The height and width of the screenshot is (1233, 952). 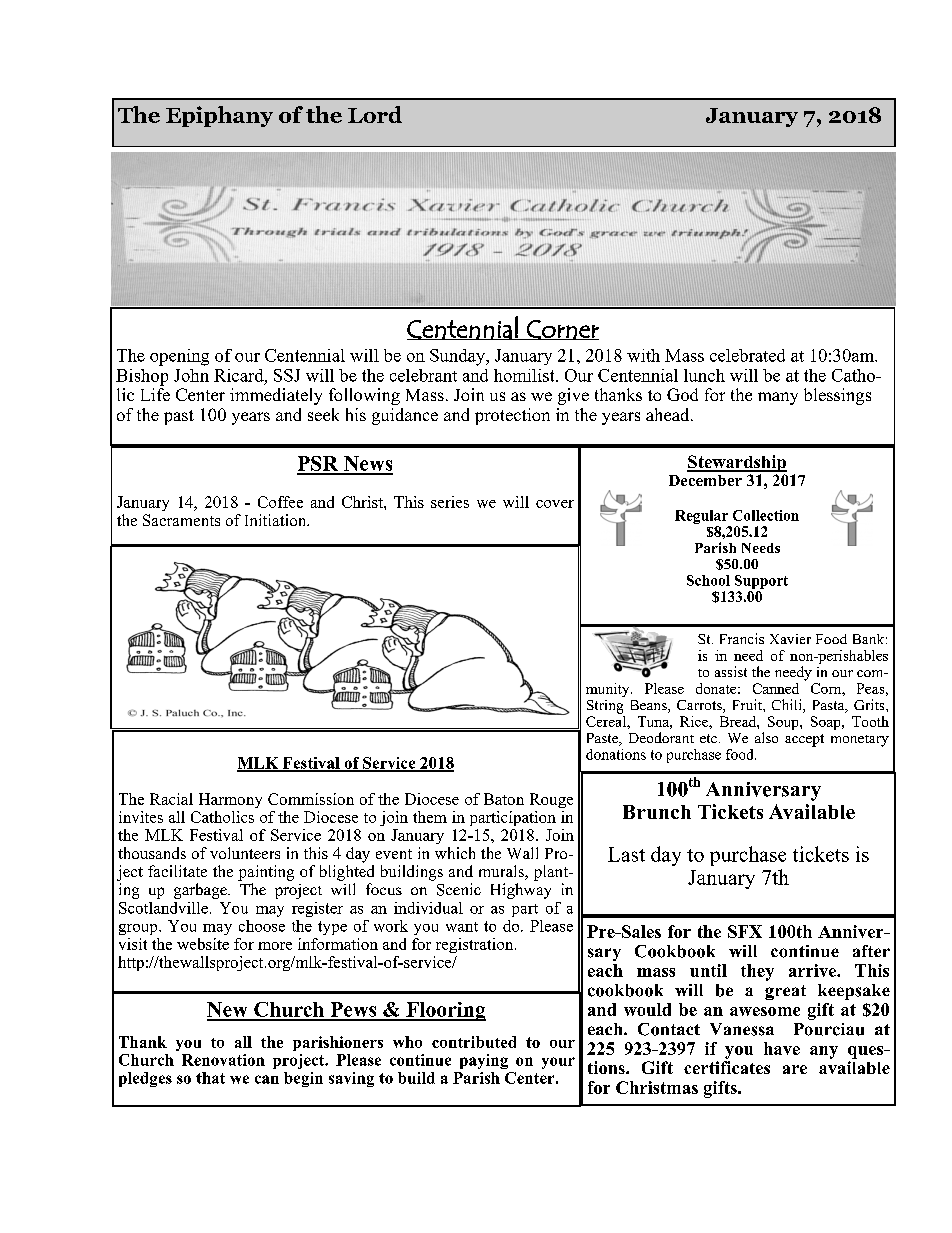 What do you see at coordinates (219, 116) in the screenshot?
I see `Epiphany` at bounding box center [219, 116].
